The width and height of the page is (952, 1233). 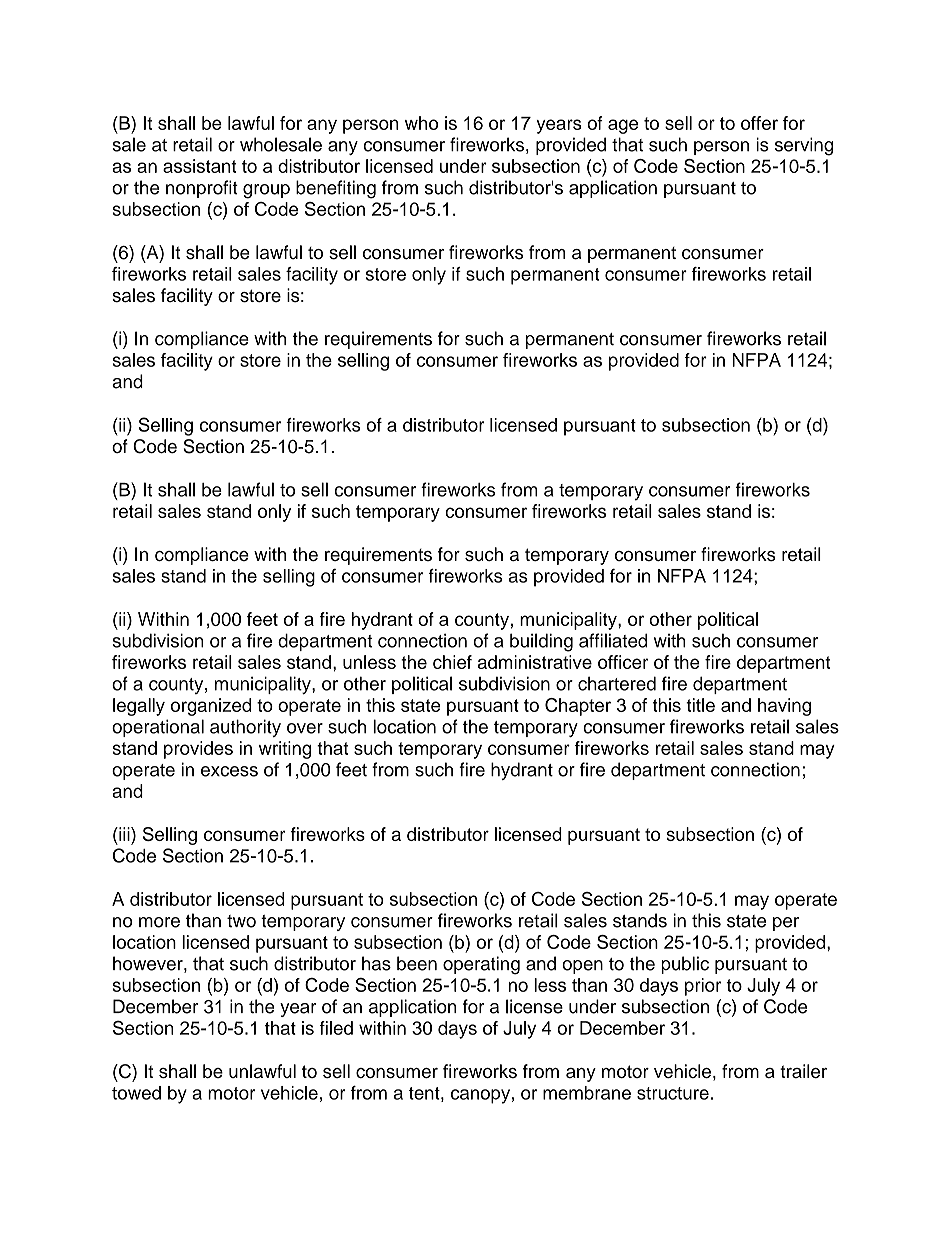 What do you see at coordinates (199, 166) in the page?
I see `assistant` at bounding box center [199, 166].
